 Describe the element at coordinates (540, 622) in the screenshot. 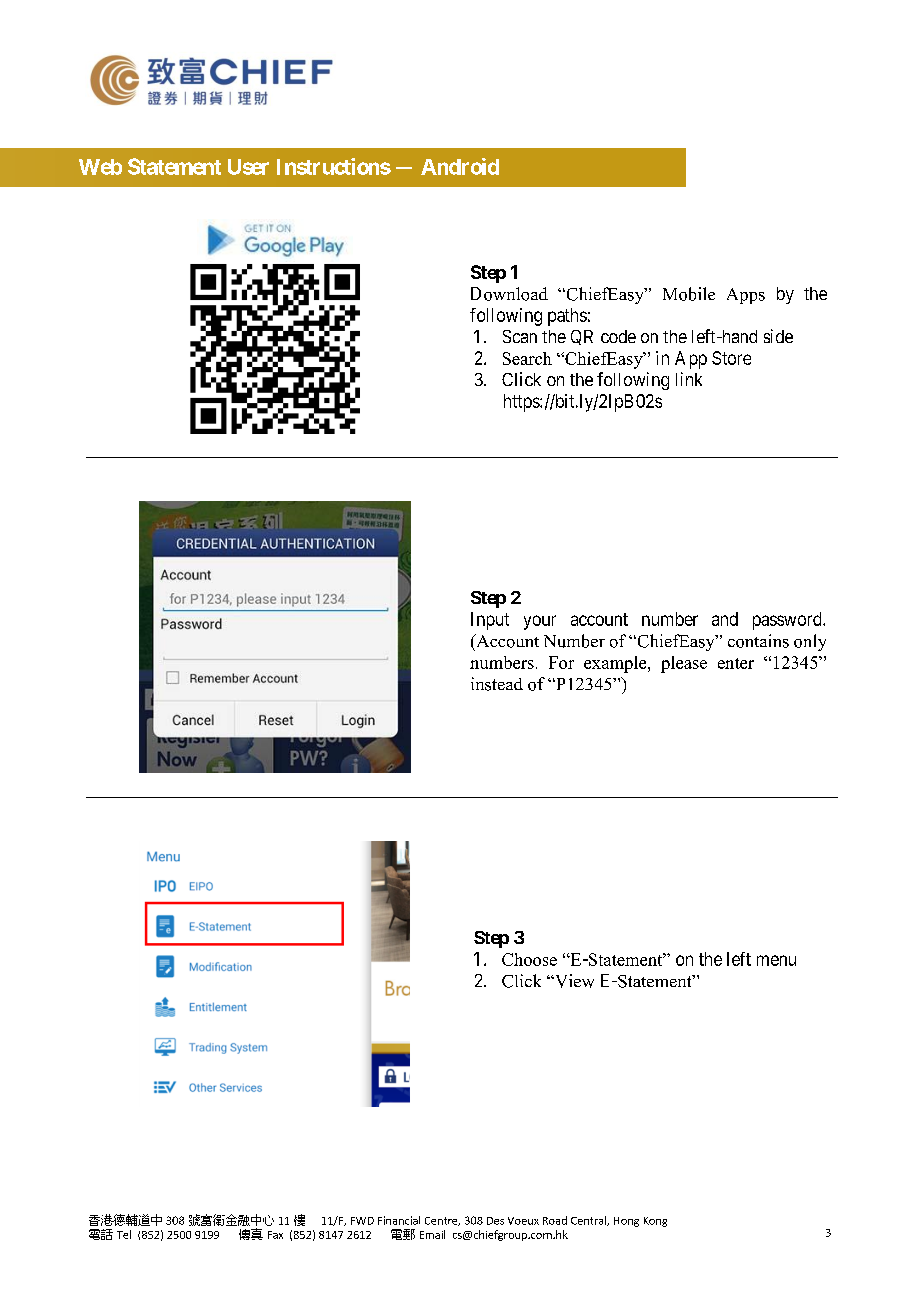

I see `your` at that location.
